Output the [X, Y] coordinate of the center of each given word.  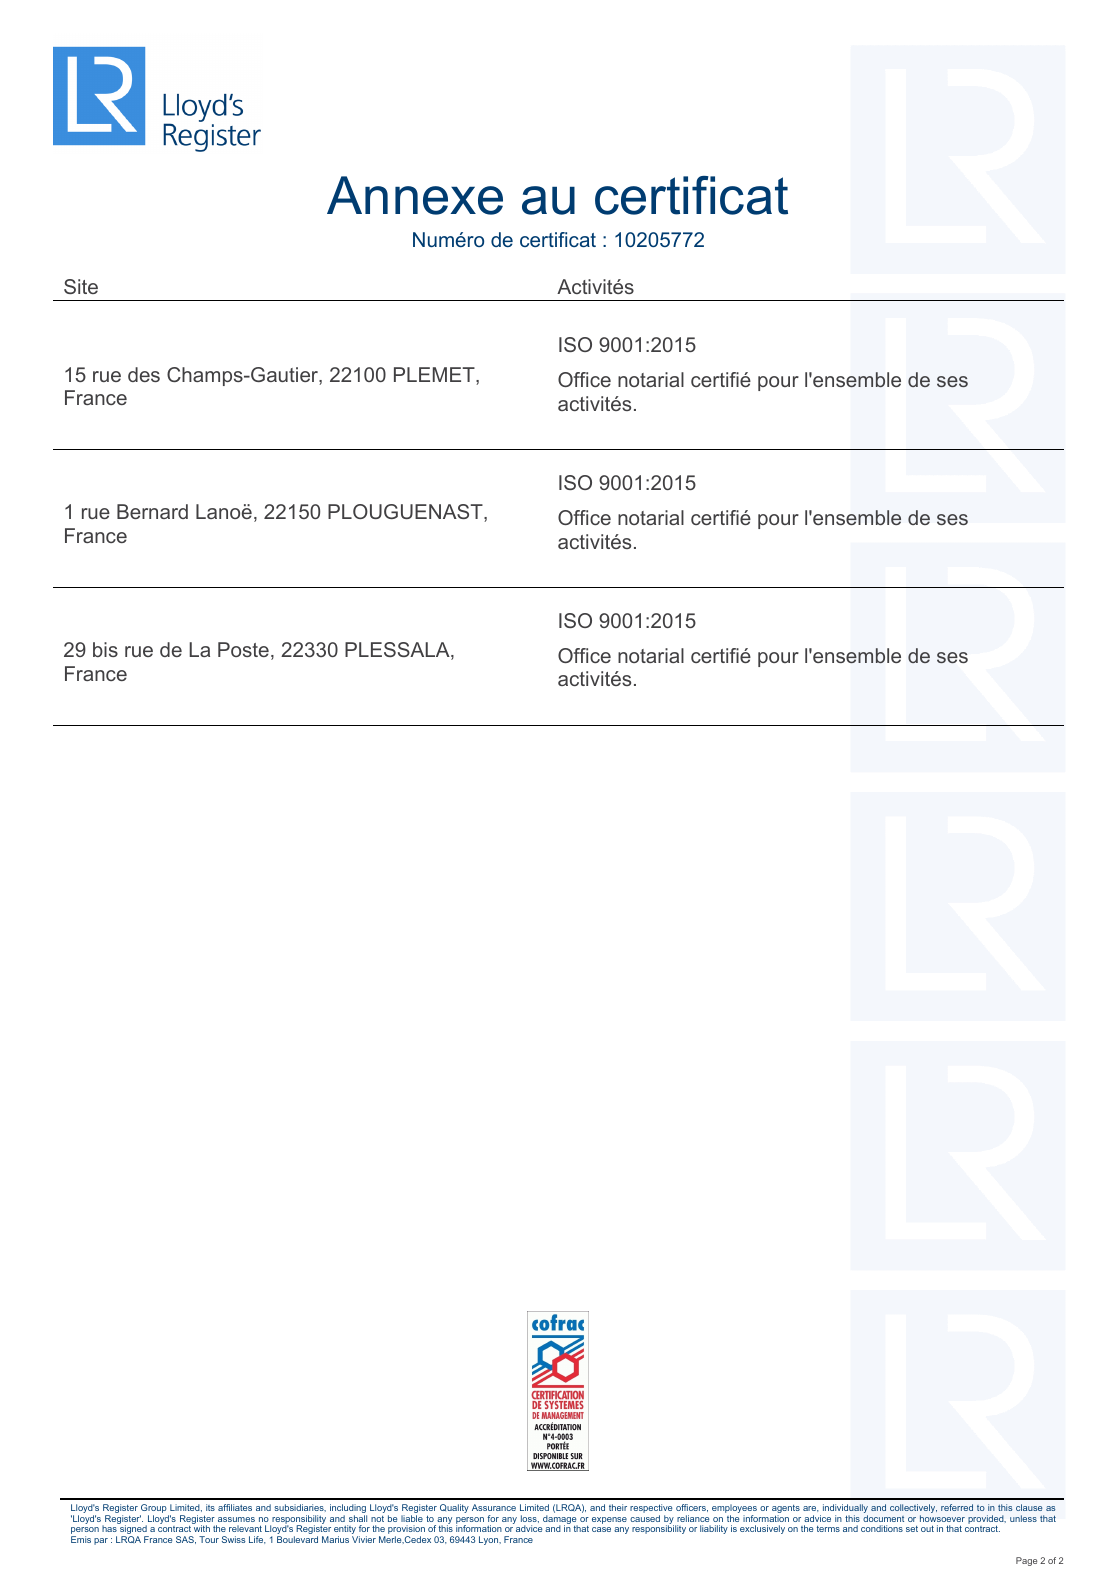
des [144, 374]
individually [844, 1510]
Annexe [415, 195]
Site [81, 286]
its [210, 1507]
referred [957, 1507]
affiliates [235, 1507]
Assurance [494, 1507]
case [601, 1529]
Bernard [152, 511]
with [202, 1528]
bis [105, 649]
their [618, 1507]
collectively [913, 1510]
